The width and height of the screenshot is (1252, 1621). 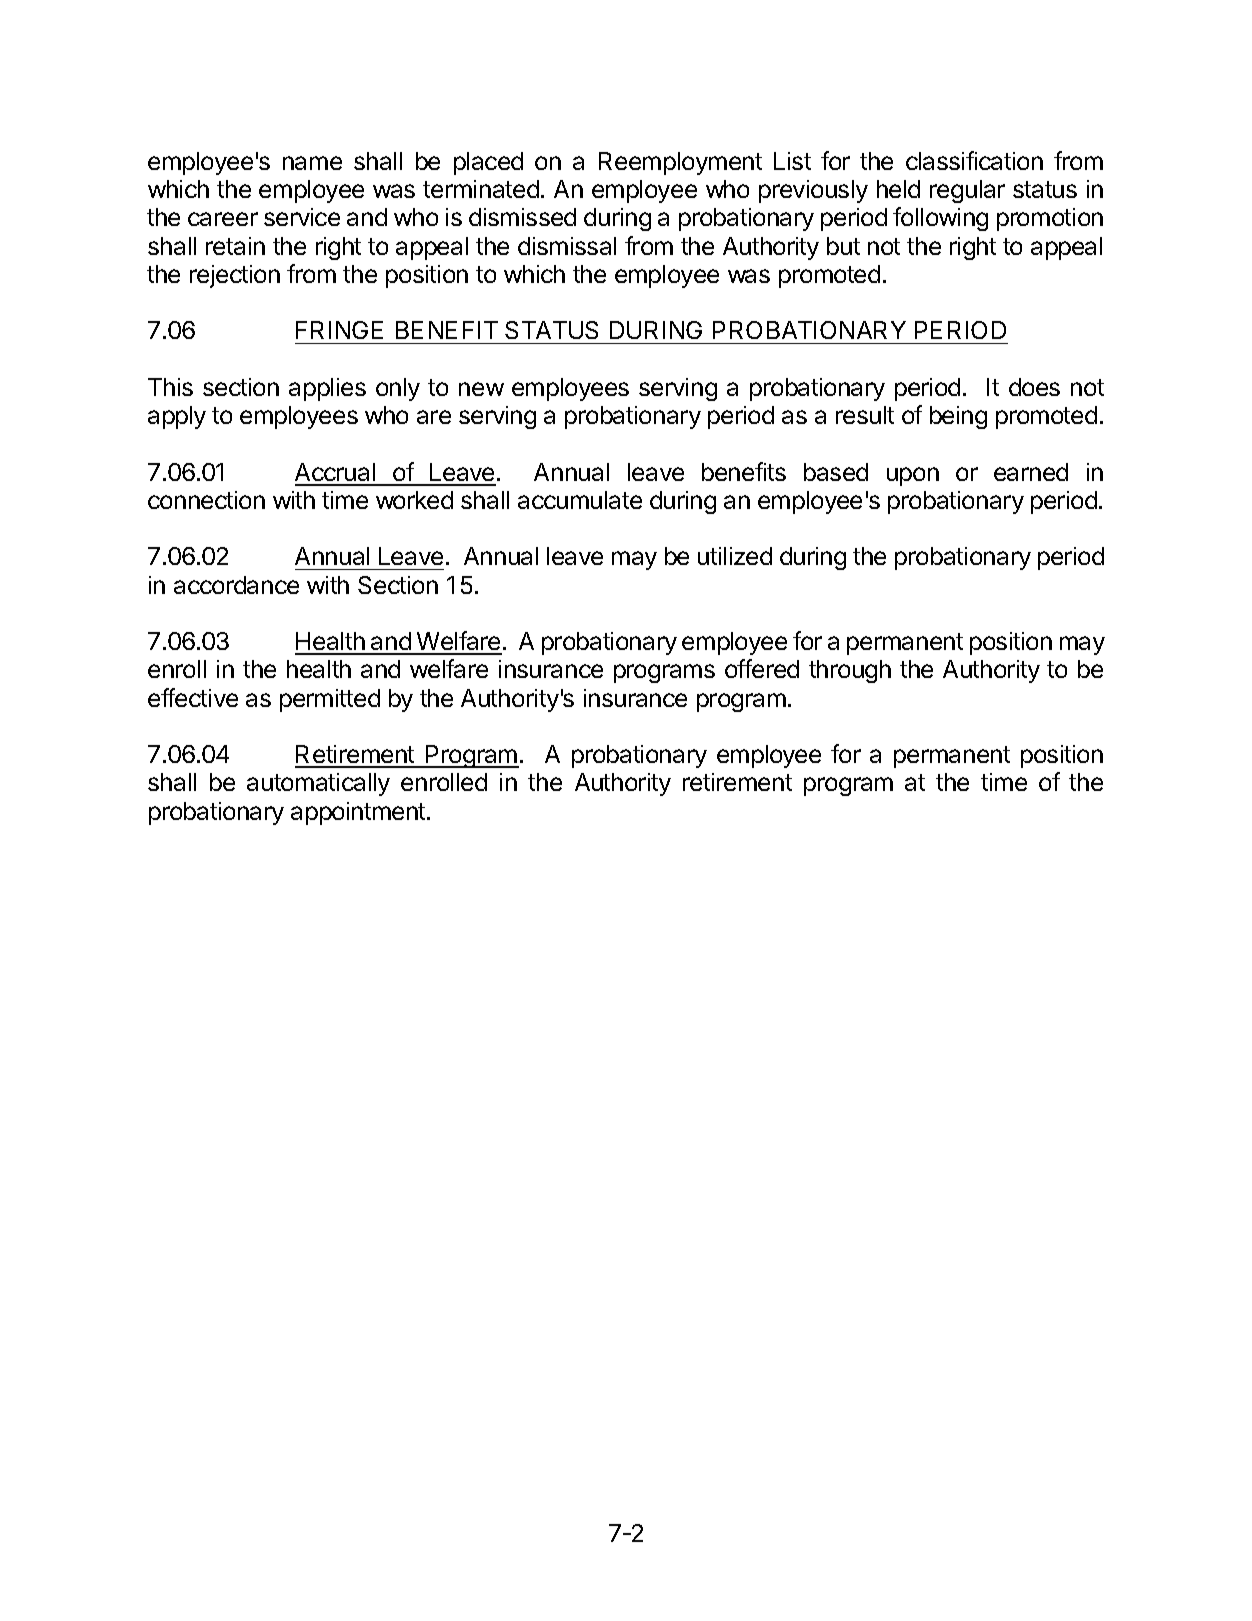 I want to click on through, so click(x=850, y=671).
